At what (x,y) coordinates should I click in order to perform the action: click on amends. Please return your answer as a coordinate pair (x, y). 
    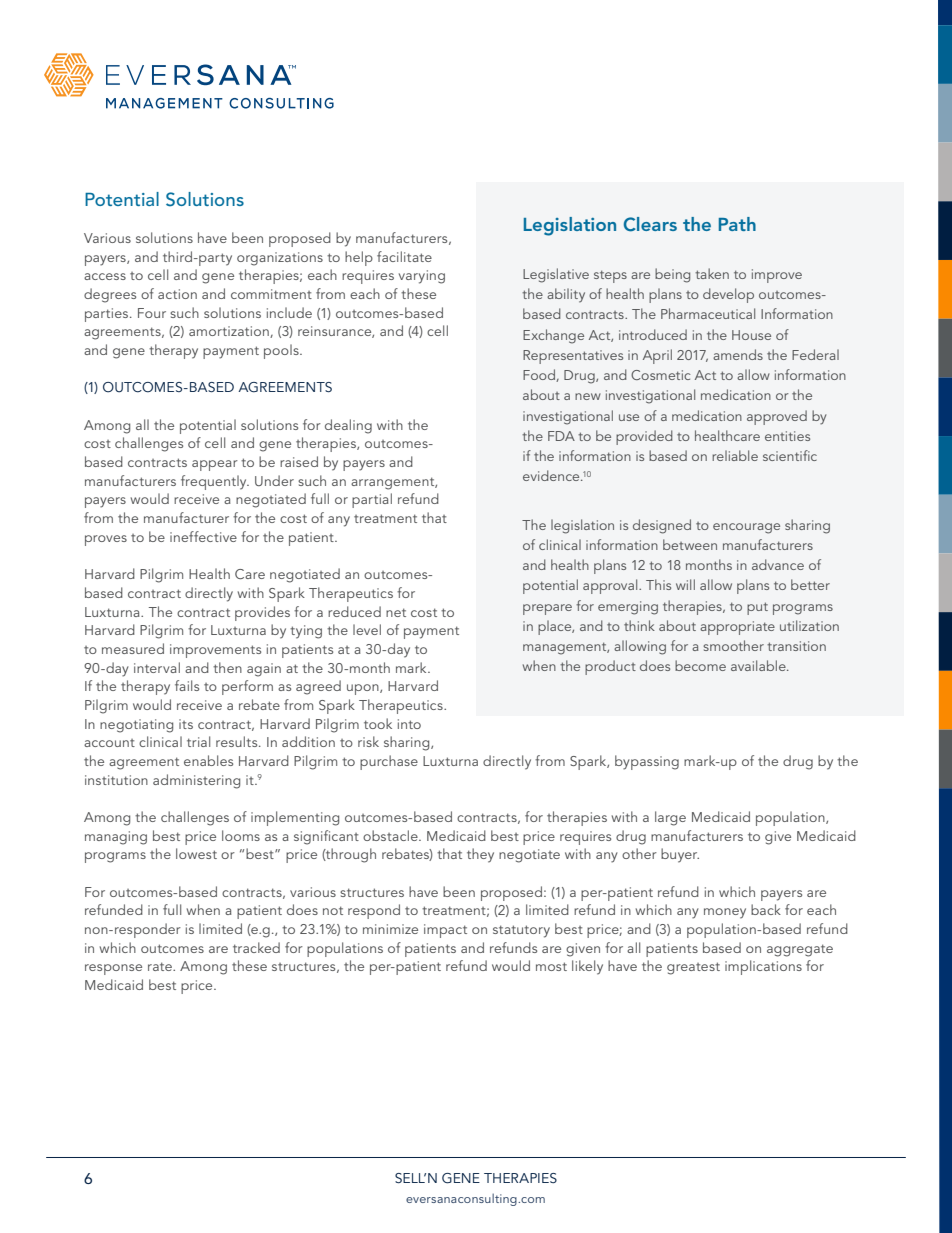
    Looking at the image, I should click on (738, 354).
